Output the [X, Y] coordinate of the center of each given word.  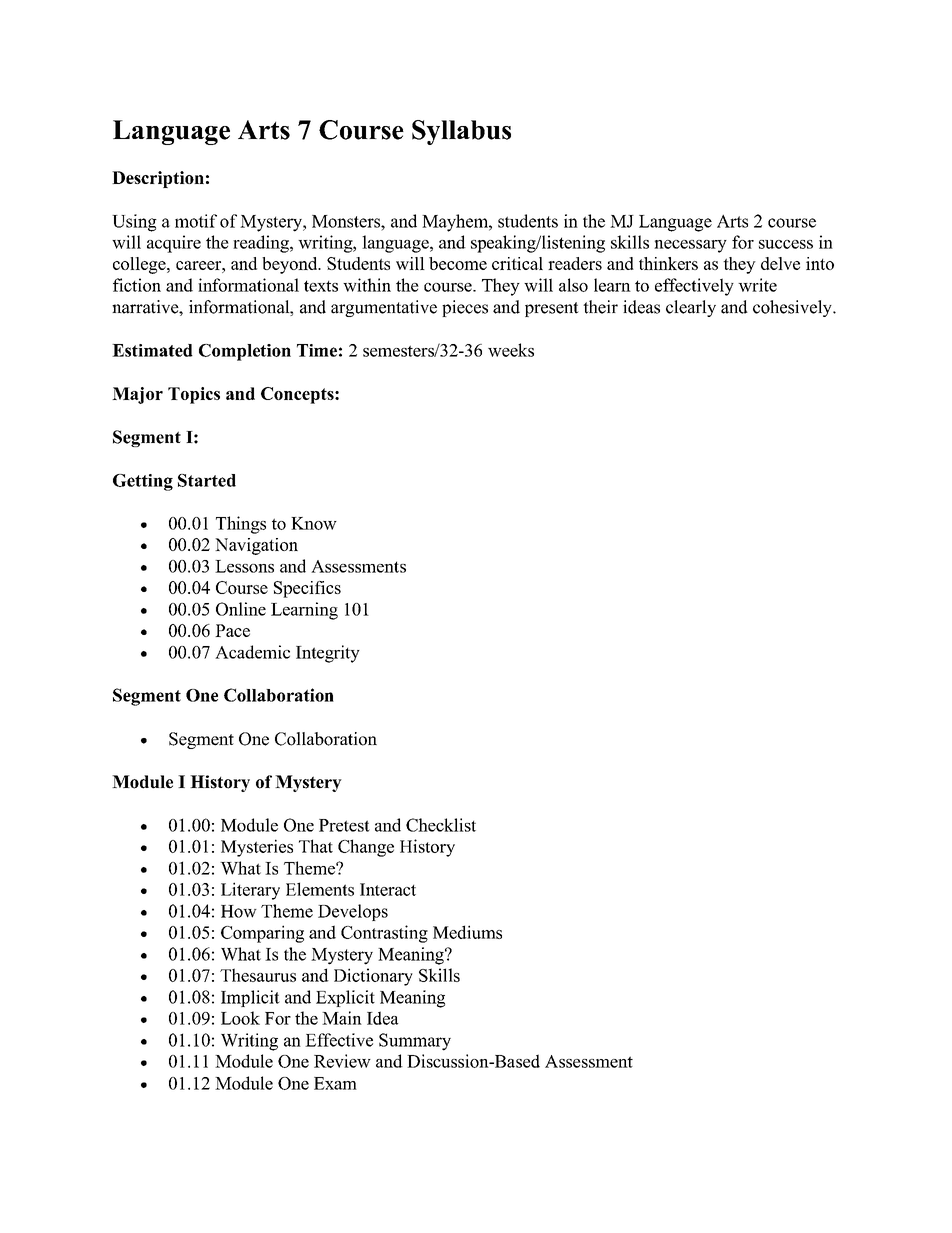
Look [240, 1018]
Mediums [467, 932]
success [786, 244]
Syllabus [461, 132]
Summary [415, 1042]
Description [158, 179]
